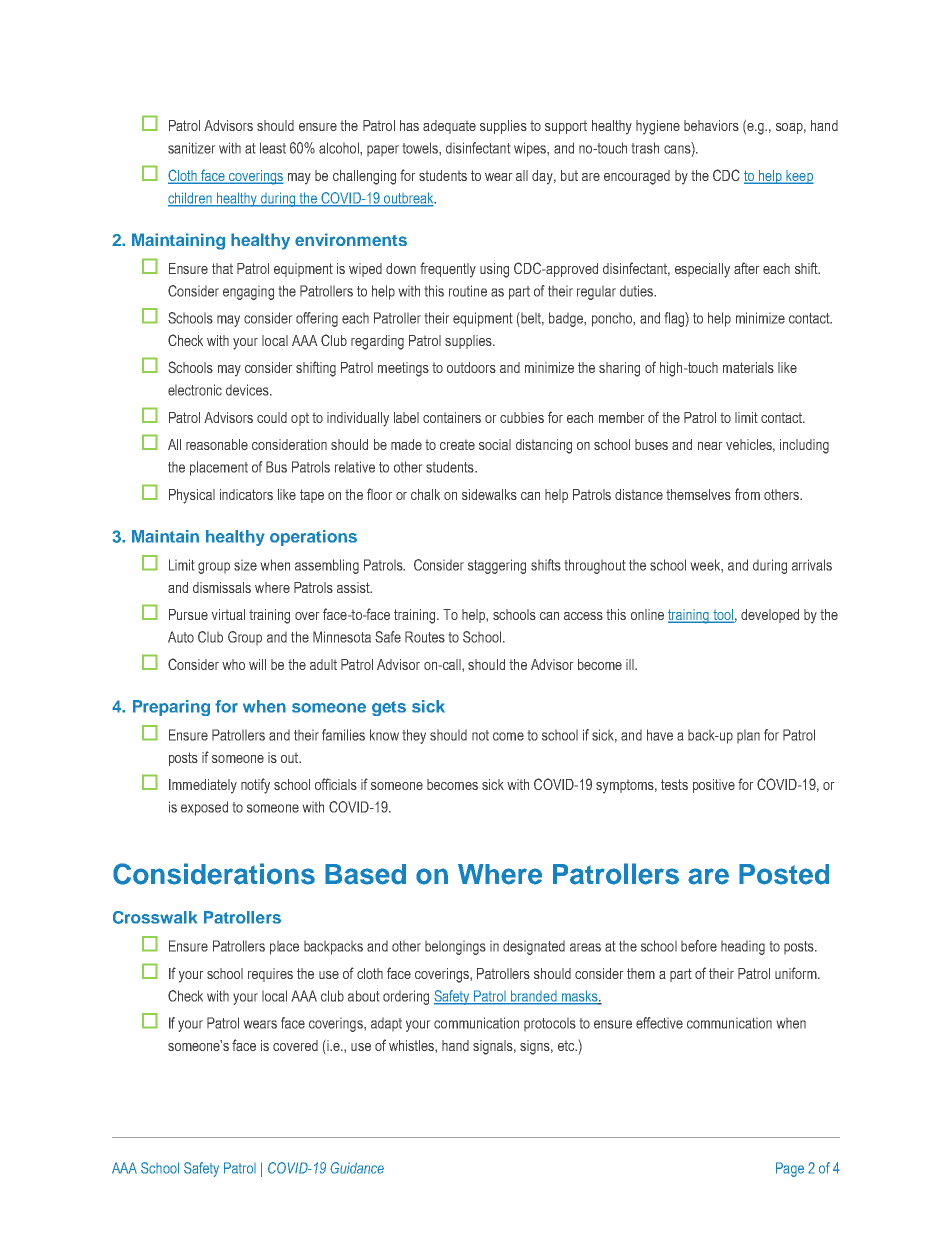 This screenshot has width=952, height=1233. What do you see at coordinates (233, 664) in the screenshot?
I see `who` at bounding box center [233, 664].
